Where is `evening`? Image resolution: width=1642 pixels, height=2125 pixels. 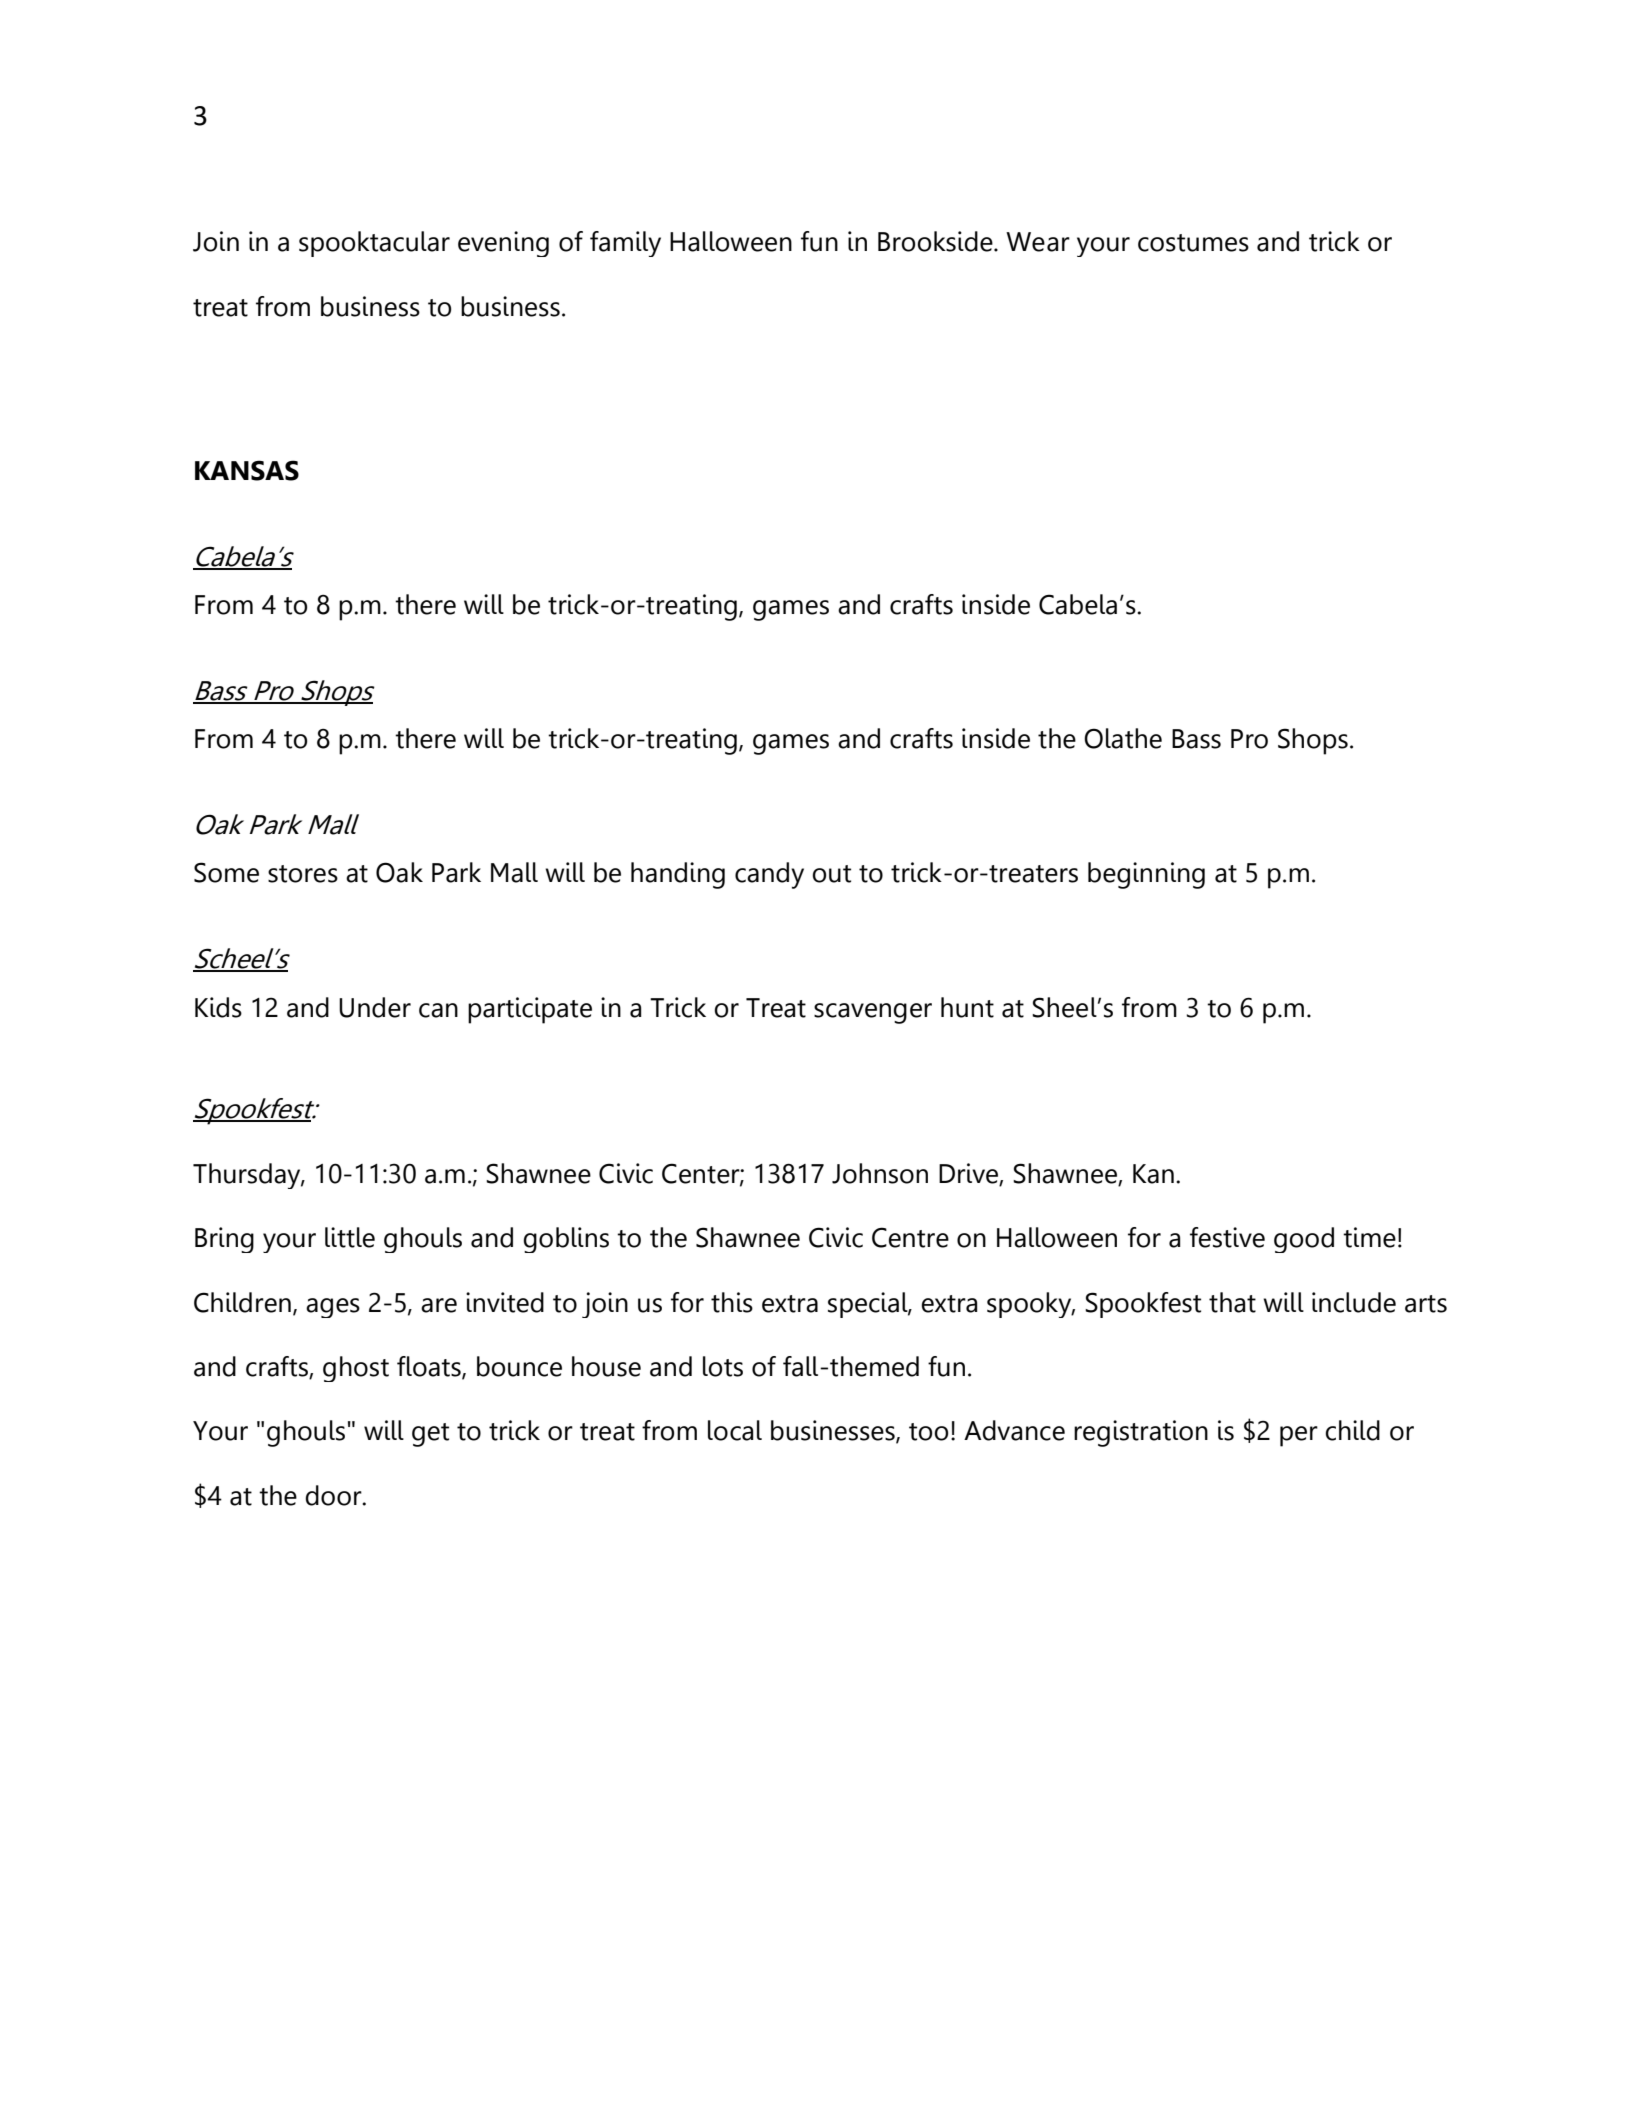
evening is located at coordinates (503, 244).
